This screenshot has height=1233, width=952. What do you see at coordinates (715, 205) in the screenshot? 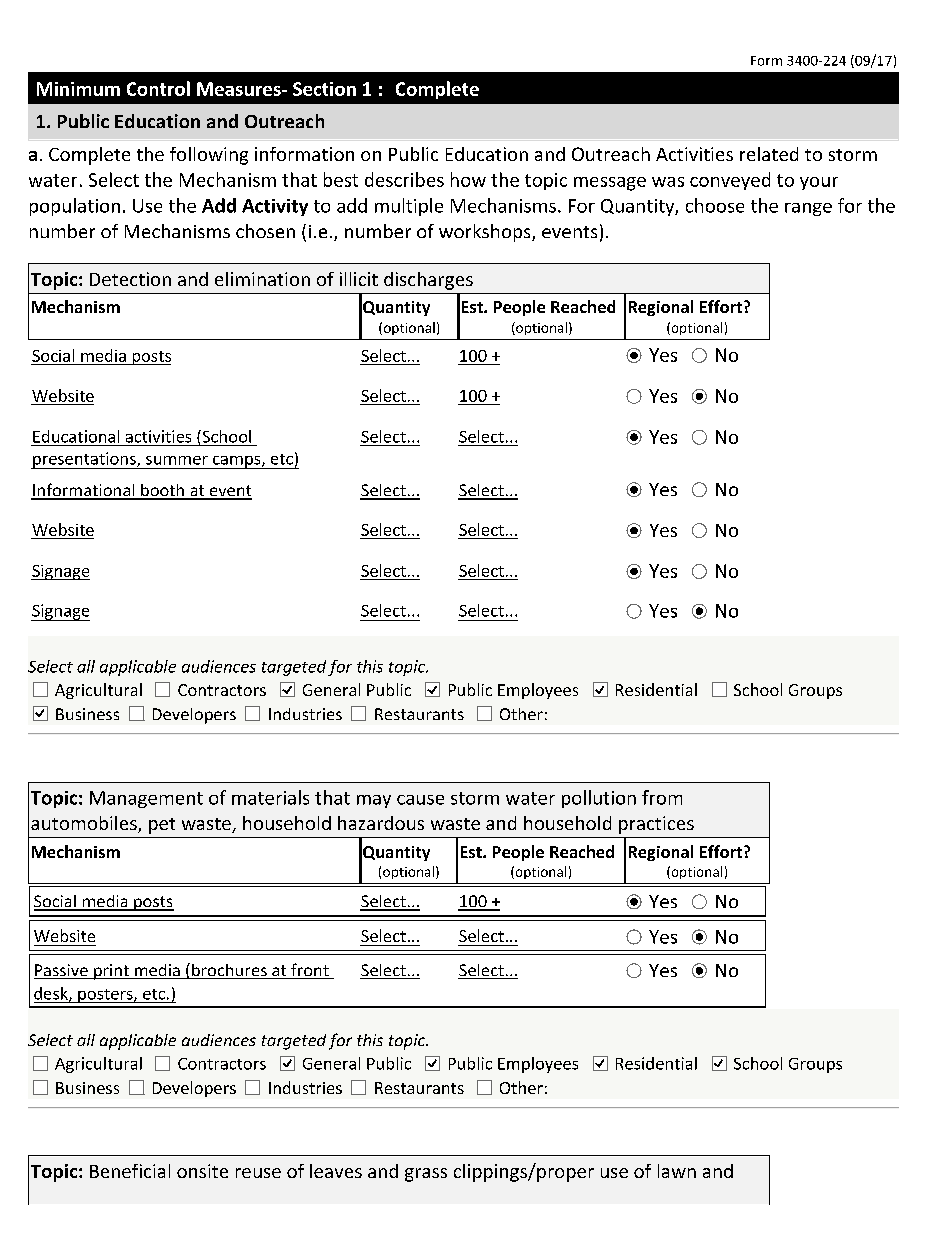
I see `choose` at bounding box center [715, 205].
